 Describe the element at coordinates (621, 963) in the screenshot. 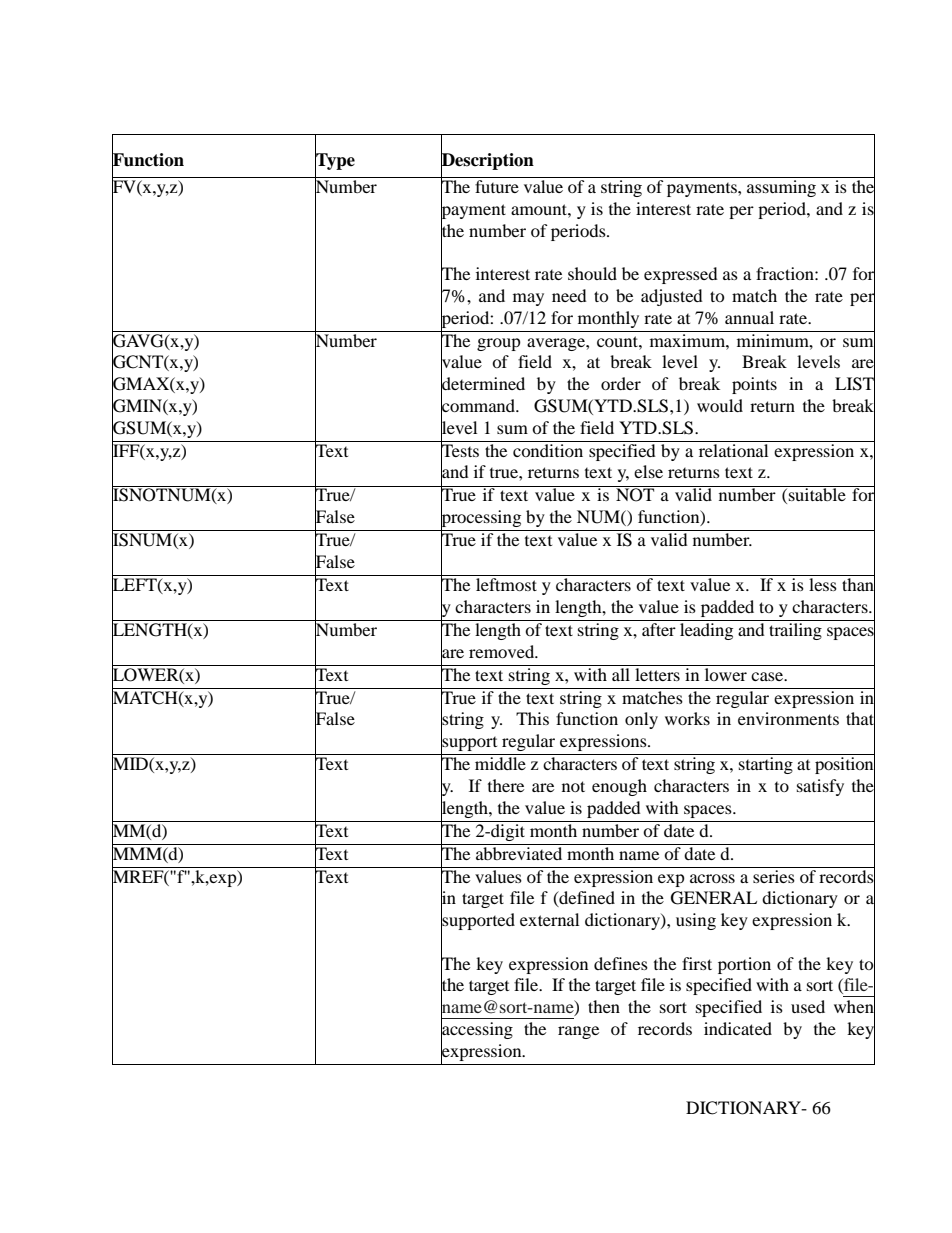

I see `defines` at that location.
